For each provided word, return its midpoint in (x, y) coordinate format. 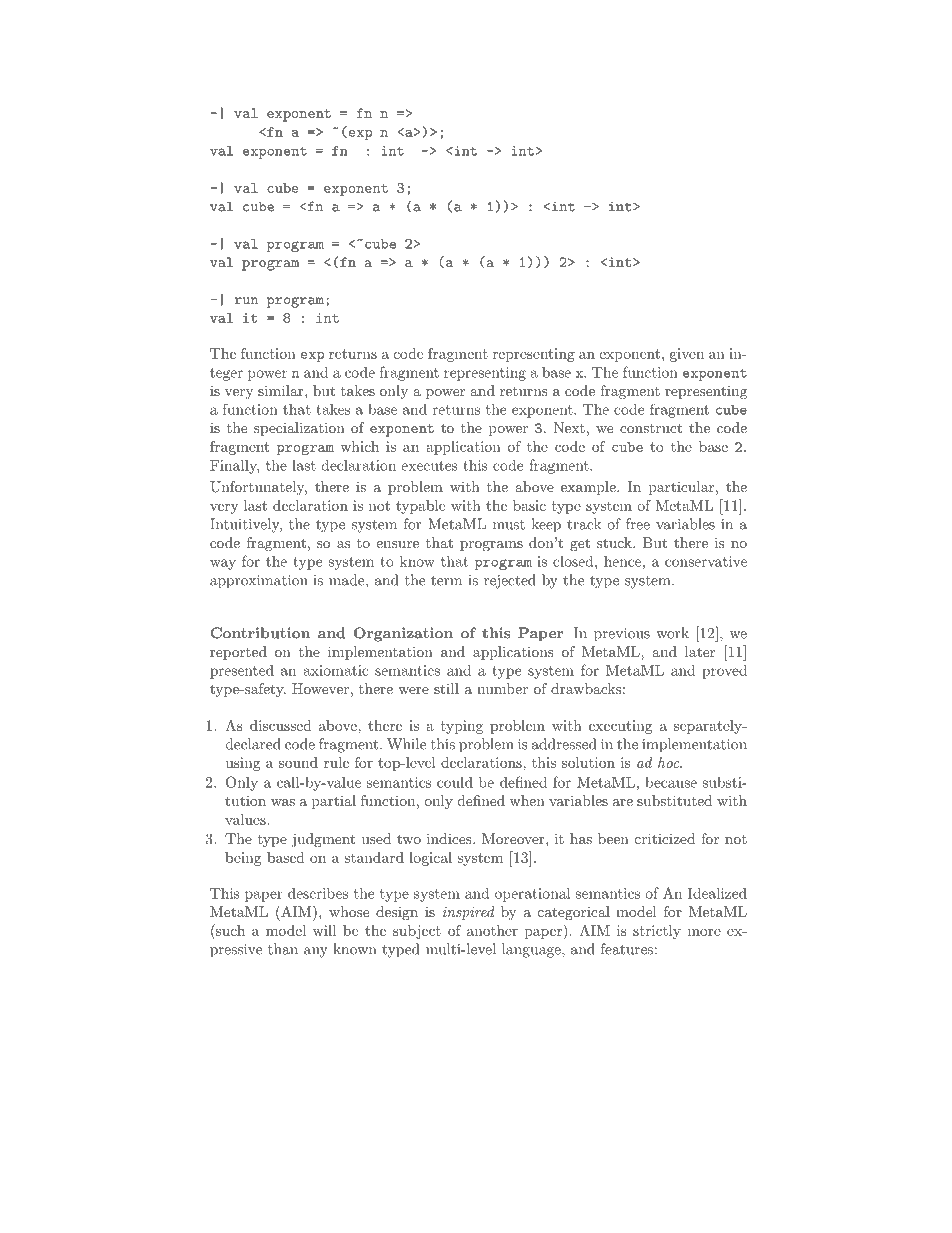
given (687, 355)
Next (569, 427)
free (638, 524)
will (324, 930)
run (246, 301)
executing (620, 727)
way (223, 564)
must (509, 525)
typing (462, 727)
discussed (281, 725)
